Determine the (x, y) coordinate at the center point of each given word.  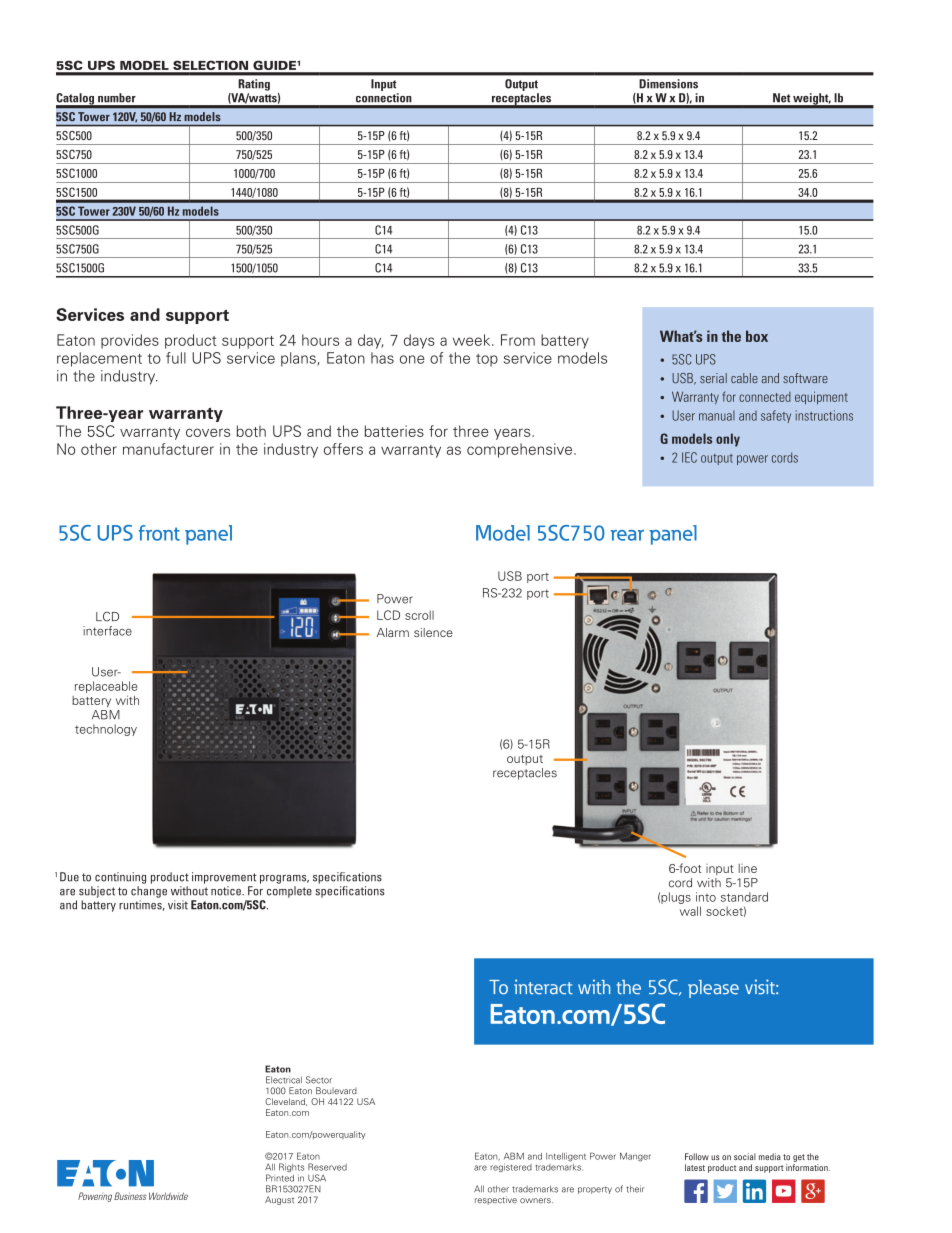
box (757, 336)
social (745, 1156)
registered (511, 1167)
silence (433, 632)
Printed (280, 1178)
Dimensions (668, 84)
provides (130, 341)
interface (107, 631)
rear (627, 535)
